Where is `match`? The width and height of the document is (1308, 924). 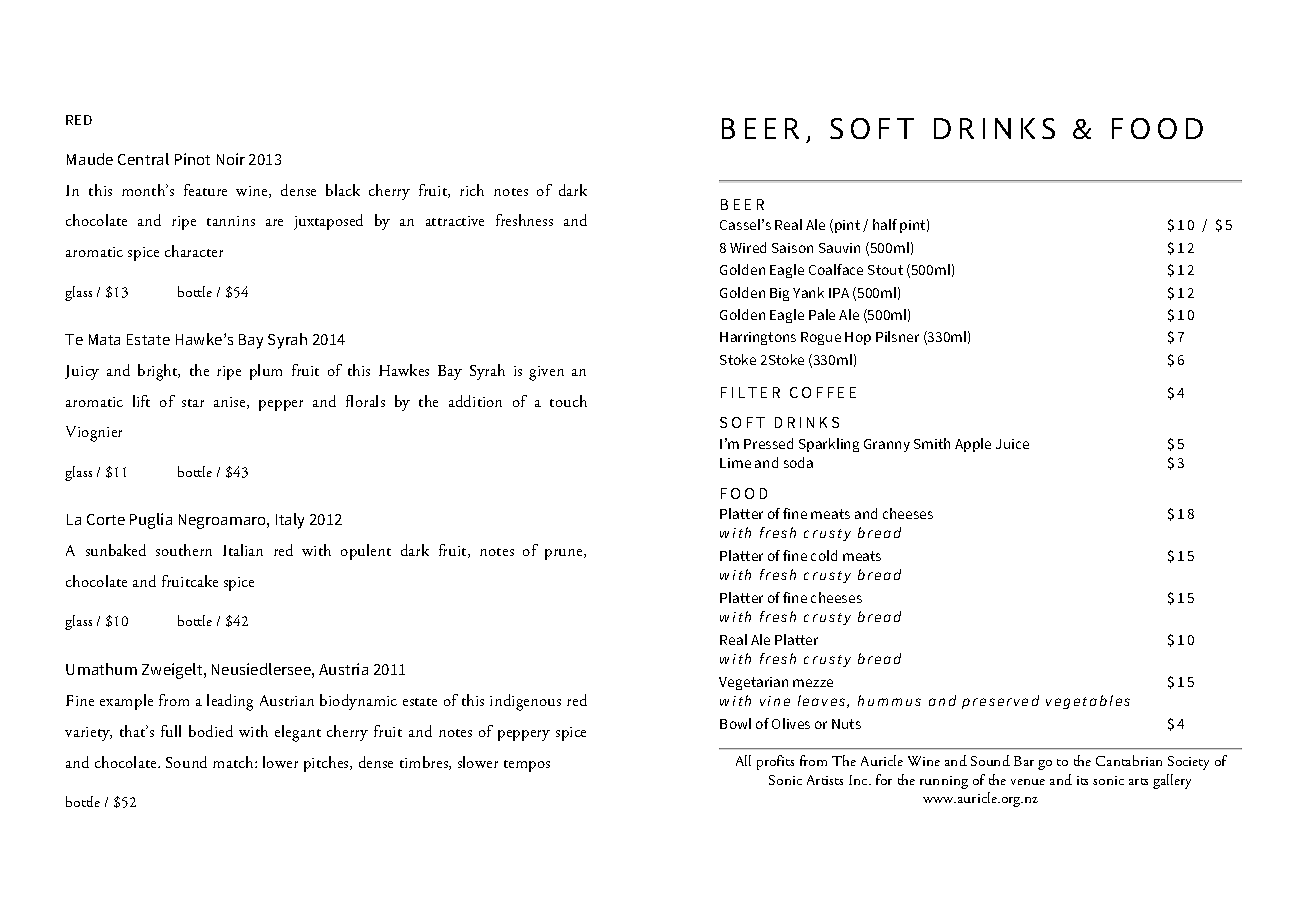
match is located at coordinates (234, 762).
